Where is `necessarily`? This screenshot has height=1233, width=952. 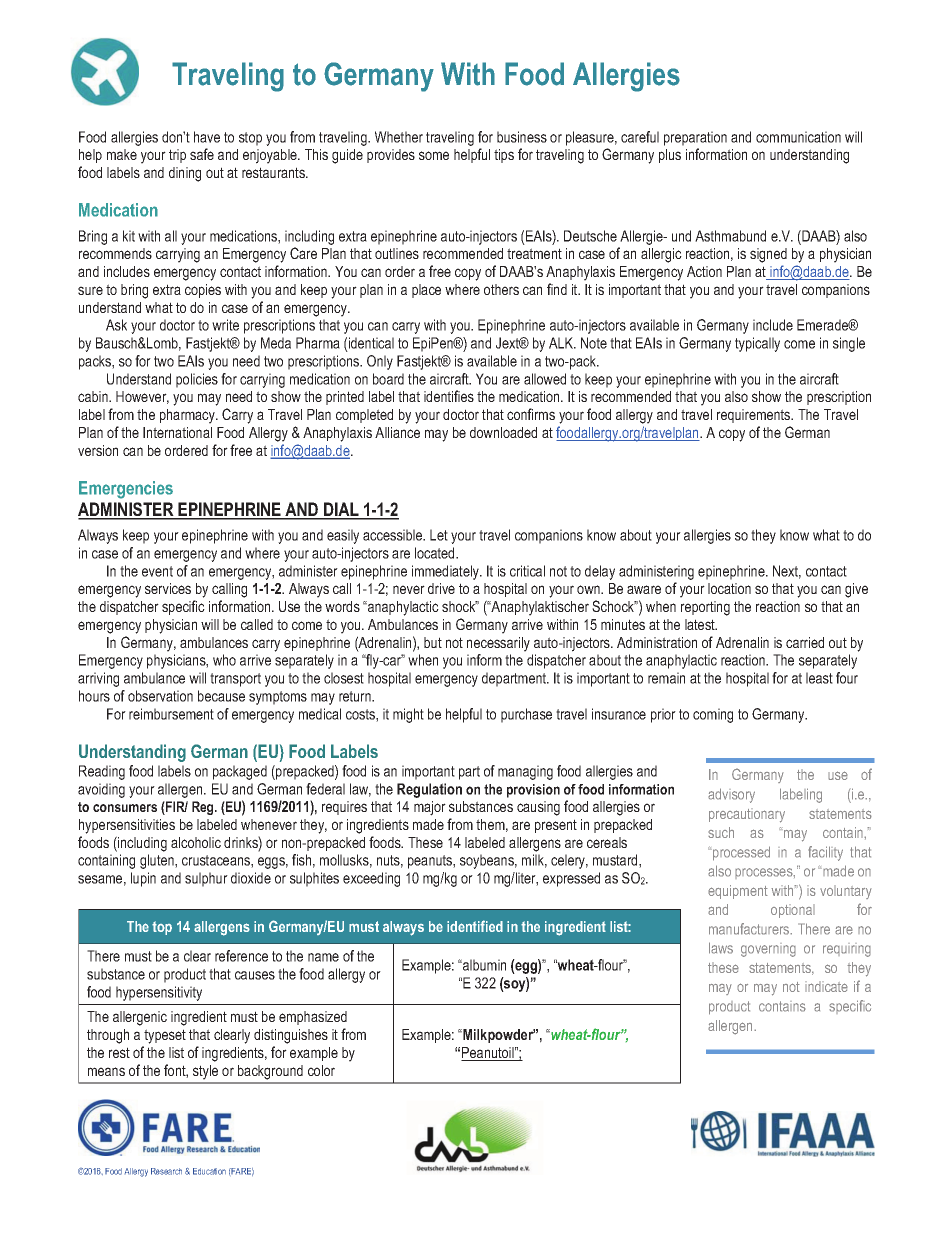 necessarily is located at coordinates (498, 644).
